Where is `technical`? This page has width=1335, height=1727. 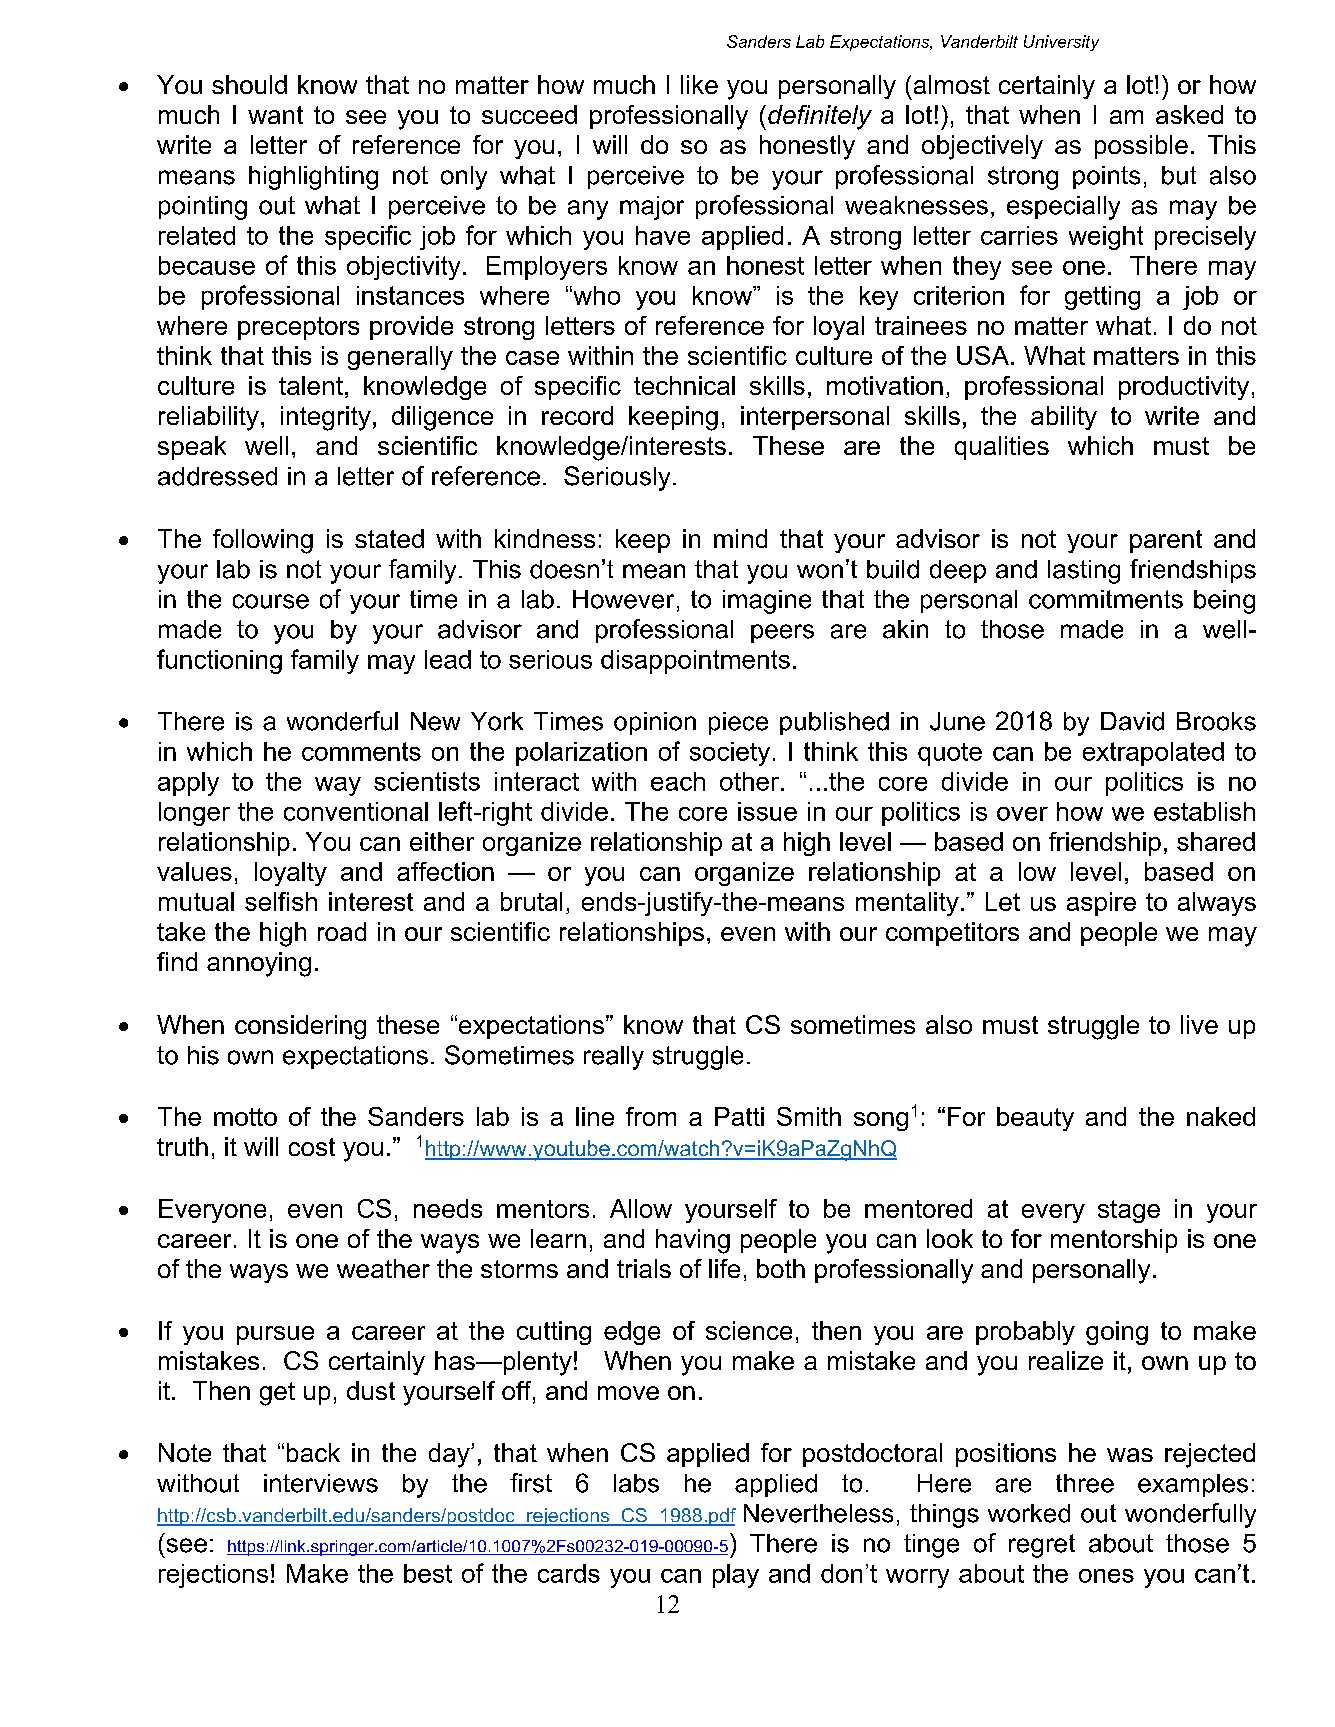 technical is located at coordinates (684, 385).
